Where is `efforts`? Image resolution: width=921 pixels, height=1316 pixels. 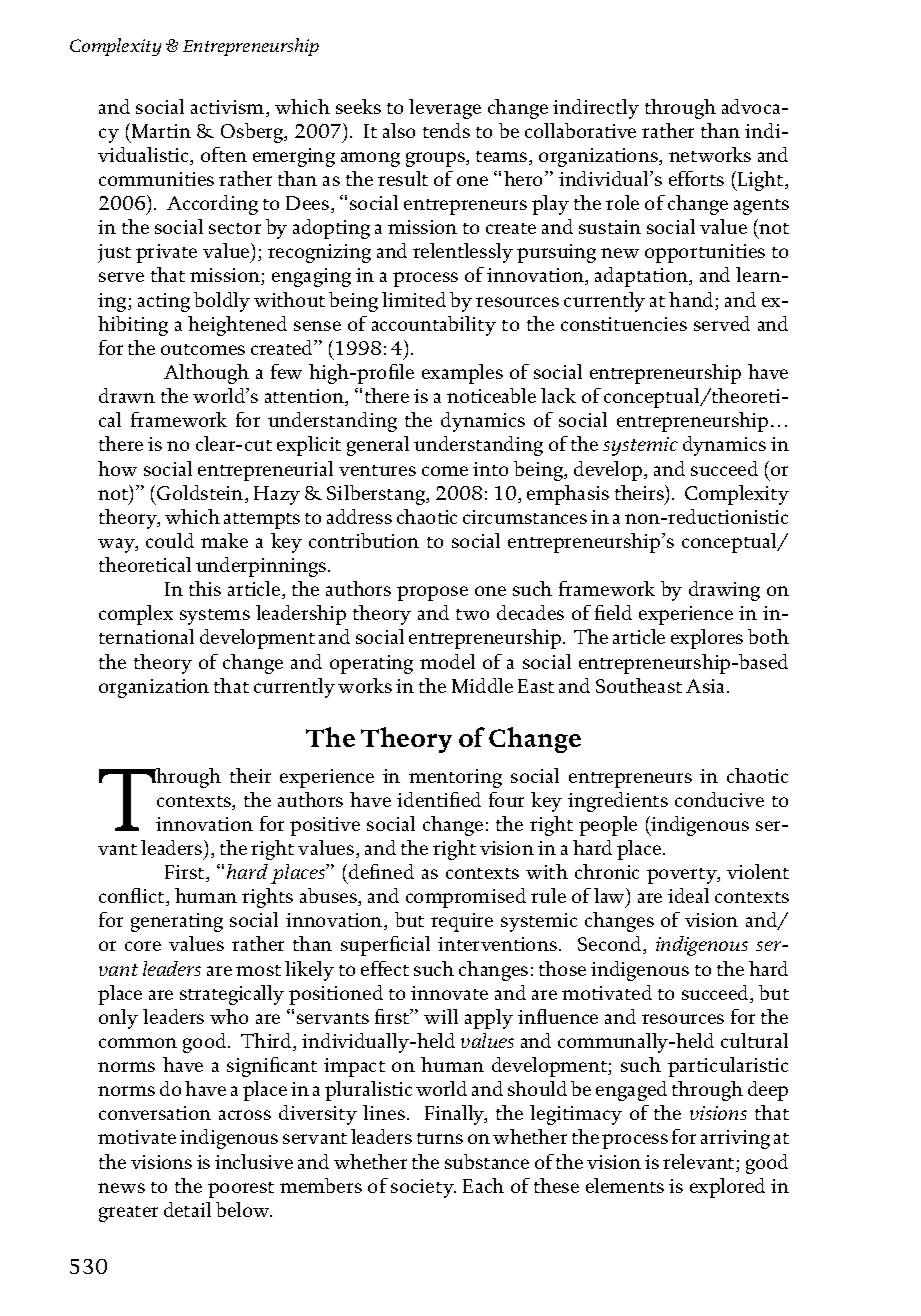 efforts is located at coordinates (696, 178).
